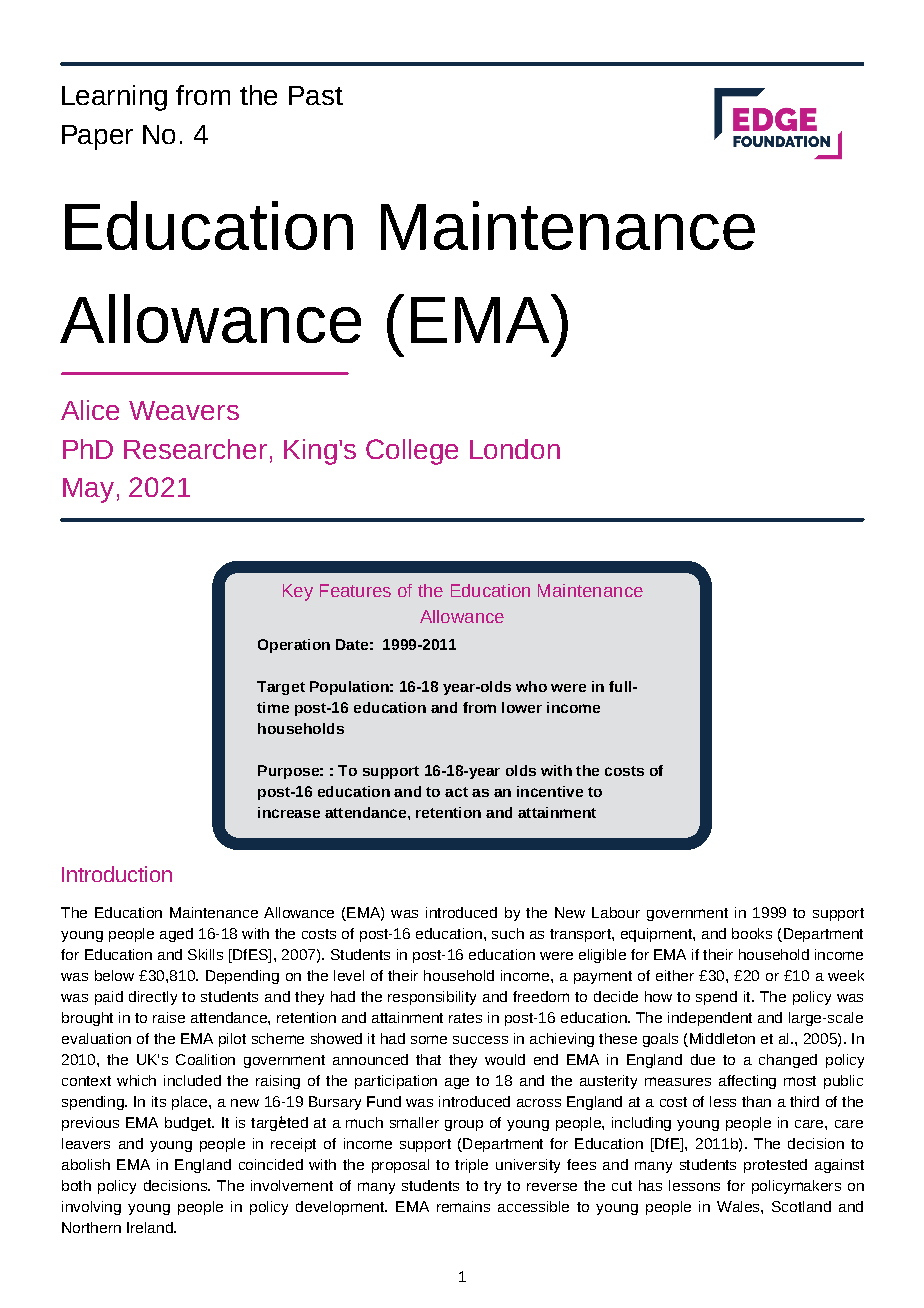 This page has width=924, height=1308. I want to click on College, so click(412, 452).
